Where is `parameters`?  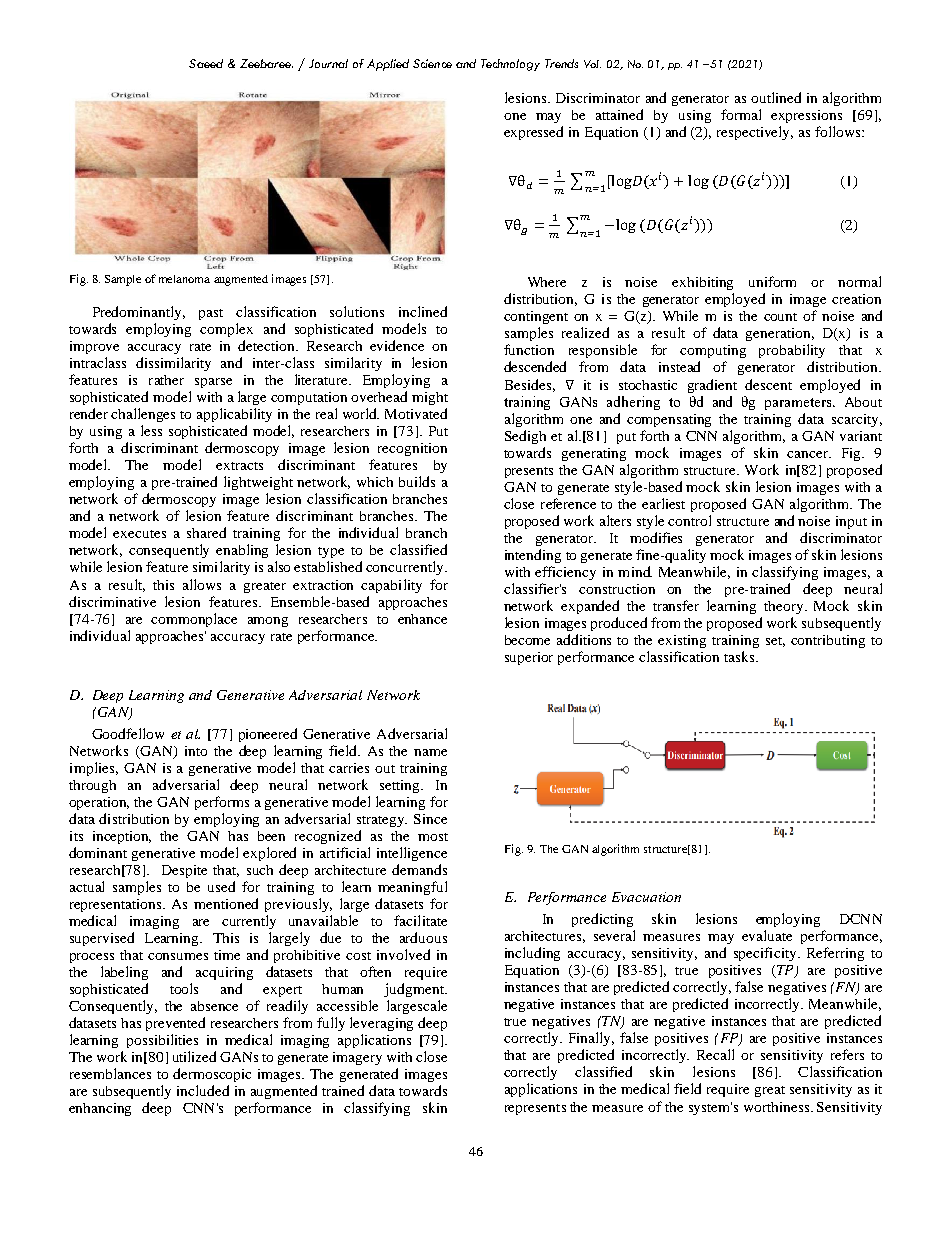 parameters is located at coordinates (799, 404).
